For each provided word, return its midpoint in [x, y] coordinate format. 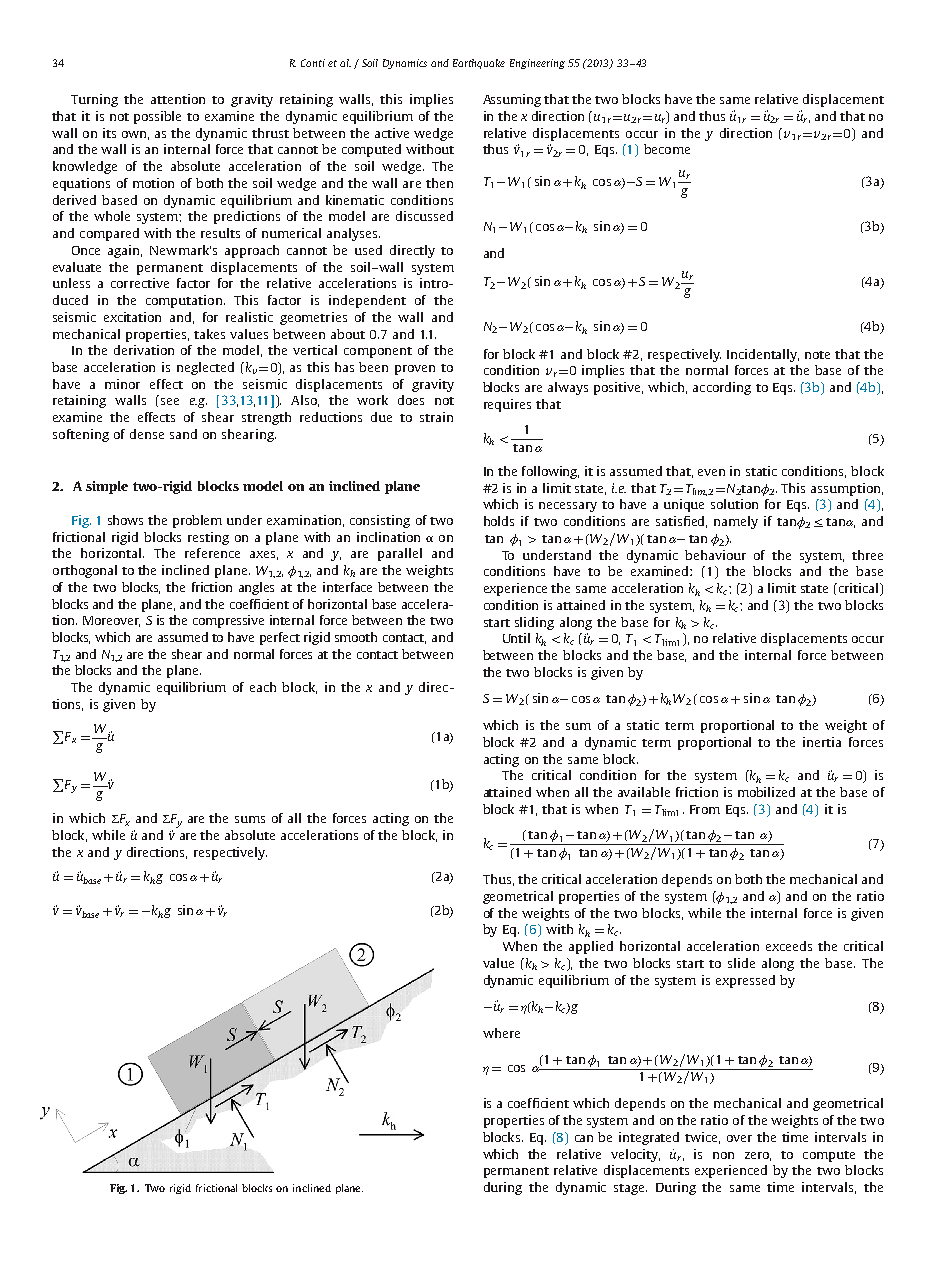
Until [516, 638]
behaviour [715, 555]
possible [157, 117]
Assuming [512, 100]
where [501, 1033]
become [667, 149]
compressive [228, 621]
